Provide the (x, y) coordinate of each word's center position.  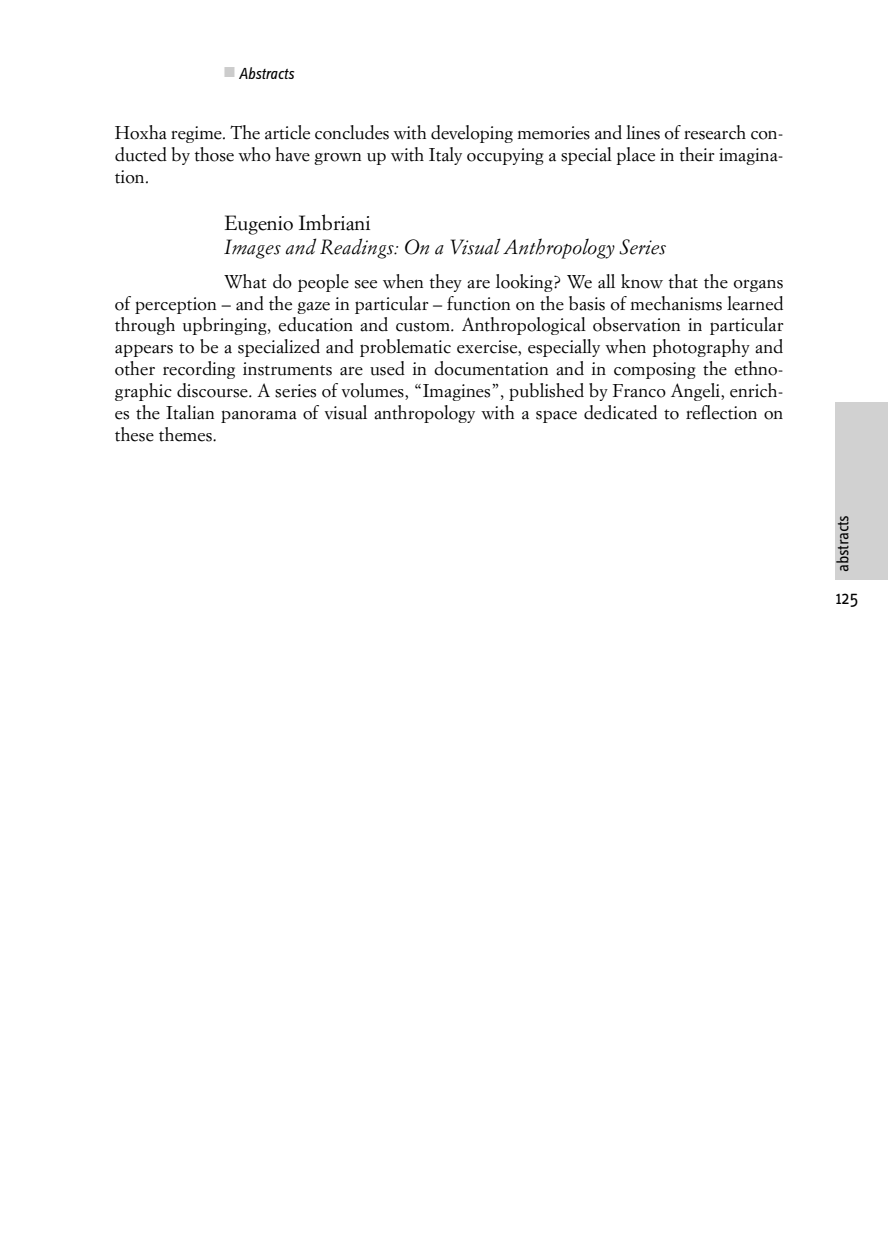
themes (186, 434)
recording (199, 370)
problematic (405, 348)
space (556, 416)
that (683, 281)
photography (701, 348)
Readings (358, 248)
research (715, 132)
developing (472, 134)
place (635, 156)
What (245, 281)
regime (197, 134)
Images (252, 249)
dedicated (620, 412)
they (446, 283)
